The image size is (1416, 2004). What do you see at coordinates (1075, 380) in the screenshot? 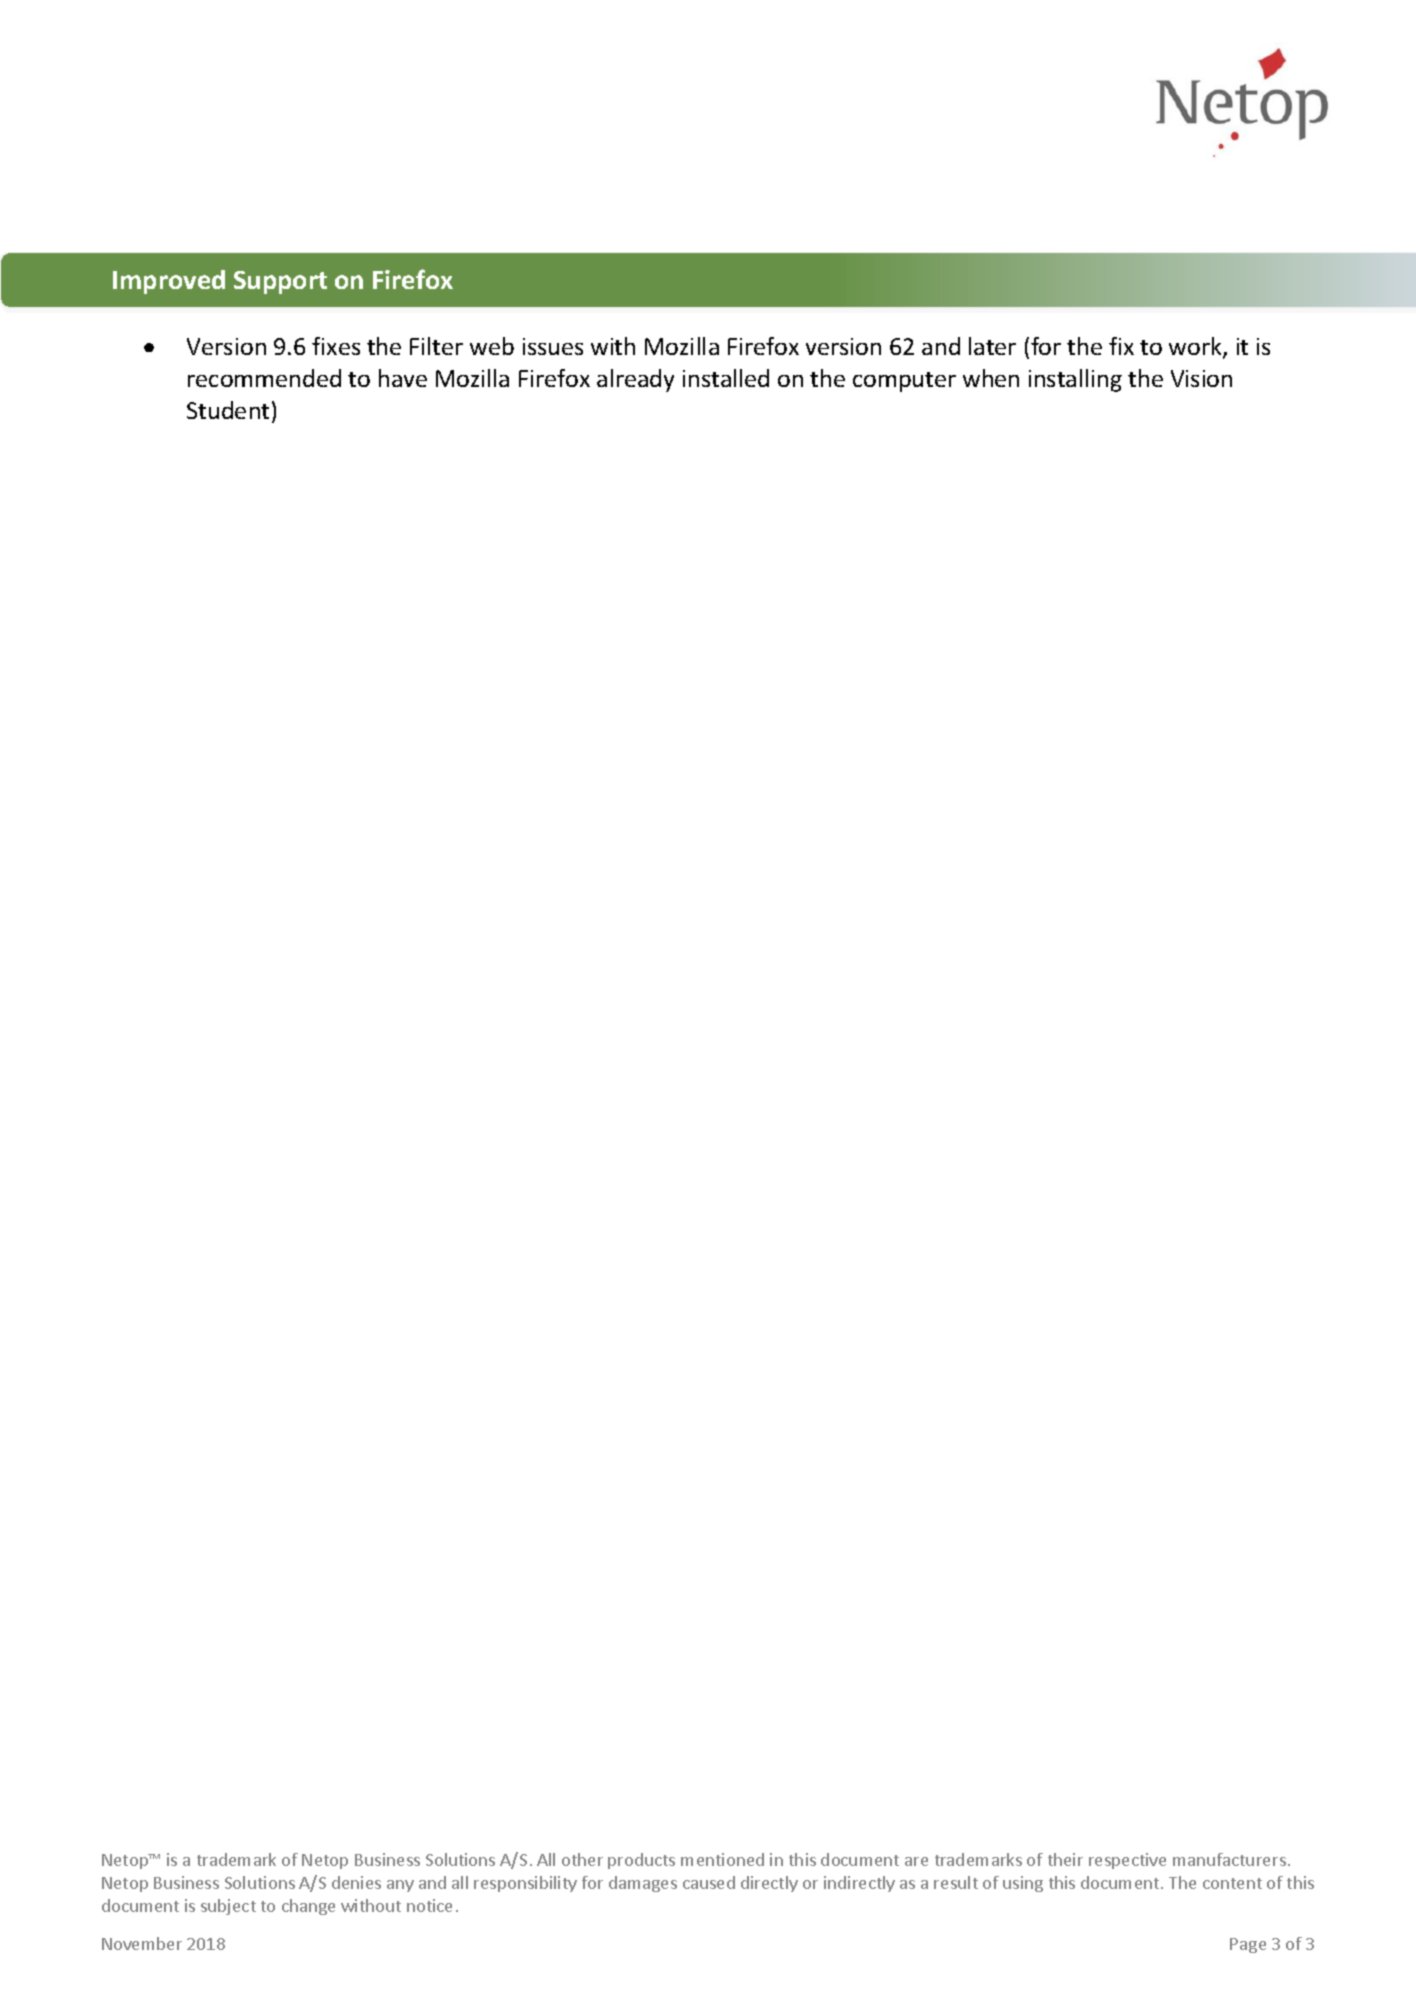
I see `installing` at bounding box center [1075, 380].
